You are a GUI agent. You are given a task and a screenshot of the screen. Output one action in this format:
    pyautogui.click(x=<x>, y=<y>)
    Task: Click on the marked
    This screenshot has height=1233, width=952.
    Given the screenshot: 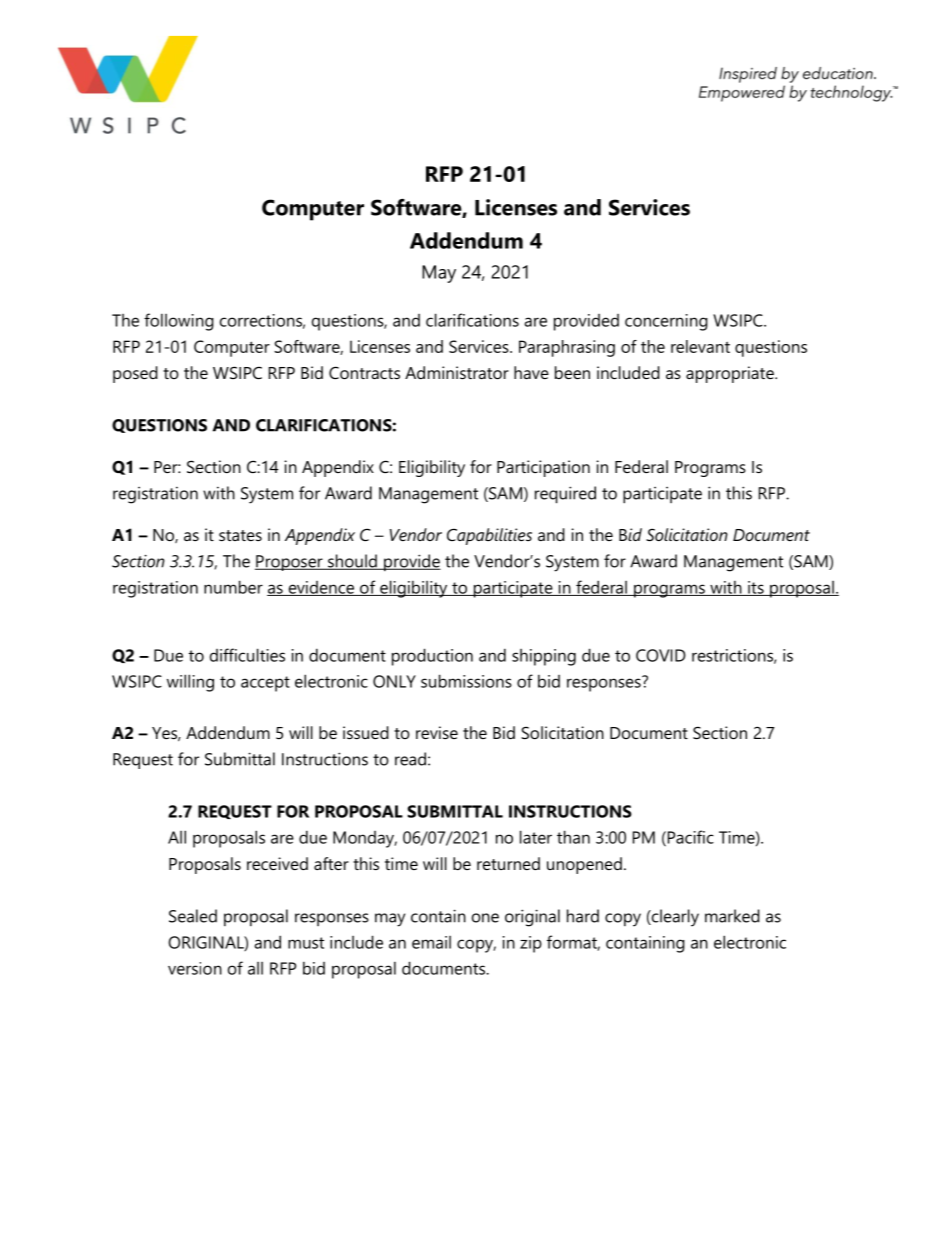 What is the action you would take?
    pyautogui.click(x=732, y=916)
